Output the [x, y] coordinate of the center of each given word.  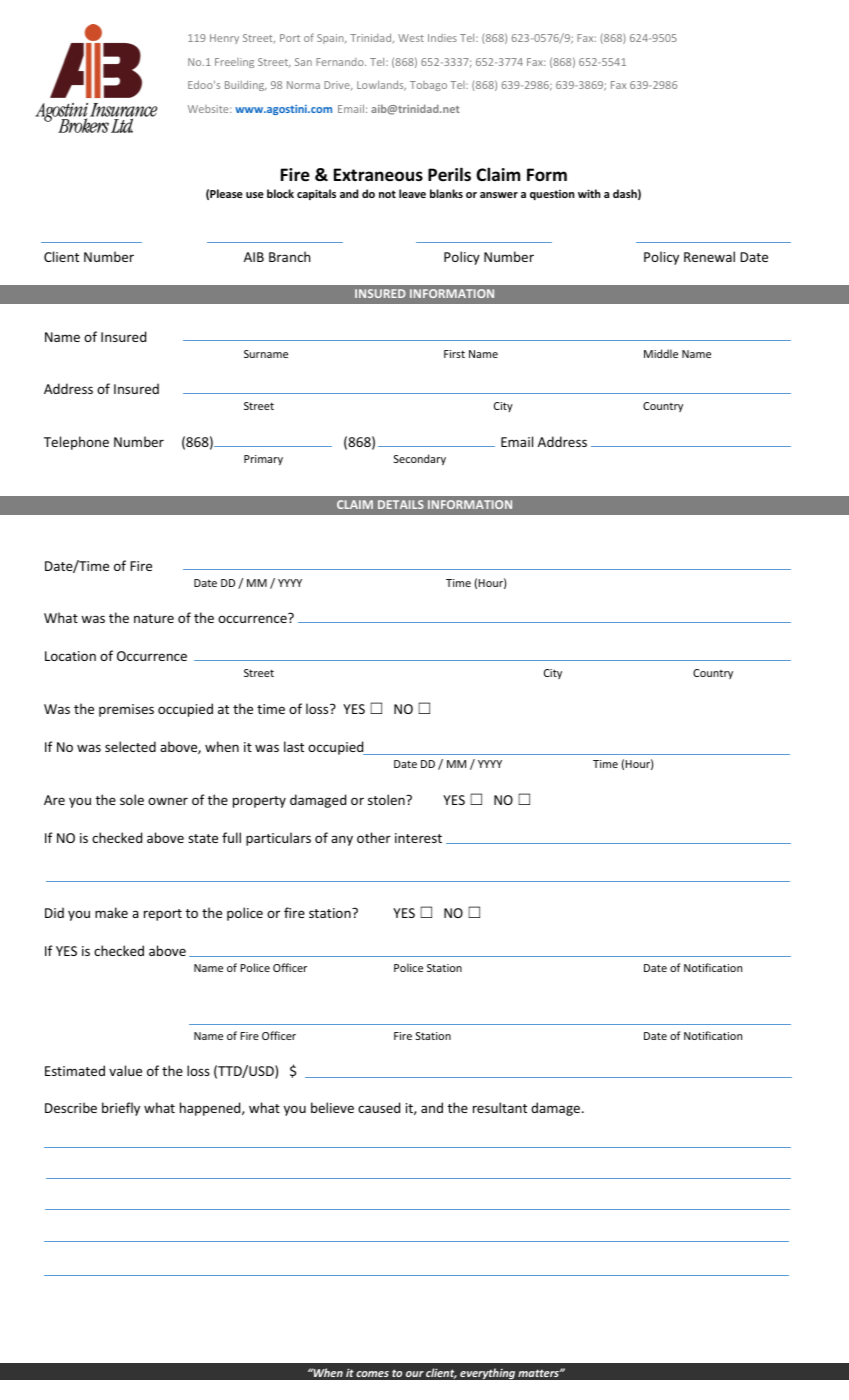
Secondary [420, 459]
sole [132, 799]
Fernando [341, 62]
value [125, 1070]
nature [154, 618]
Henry [224, 39]
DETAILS [401, 504]
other [374, 837]
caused [379, 1107]
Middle [661, 353]
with [589, 193]
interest [418, 838]
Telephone [76, 443]
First [454, 354]
